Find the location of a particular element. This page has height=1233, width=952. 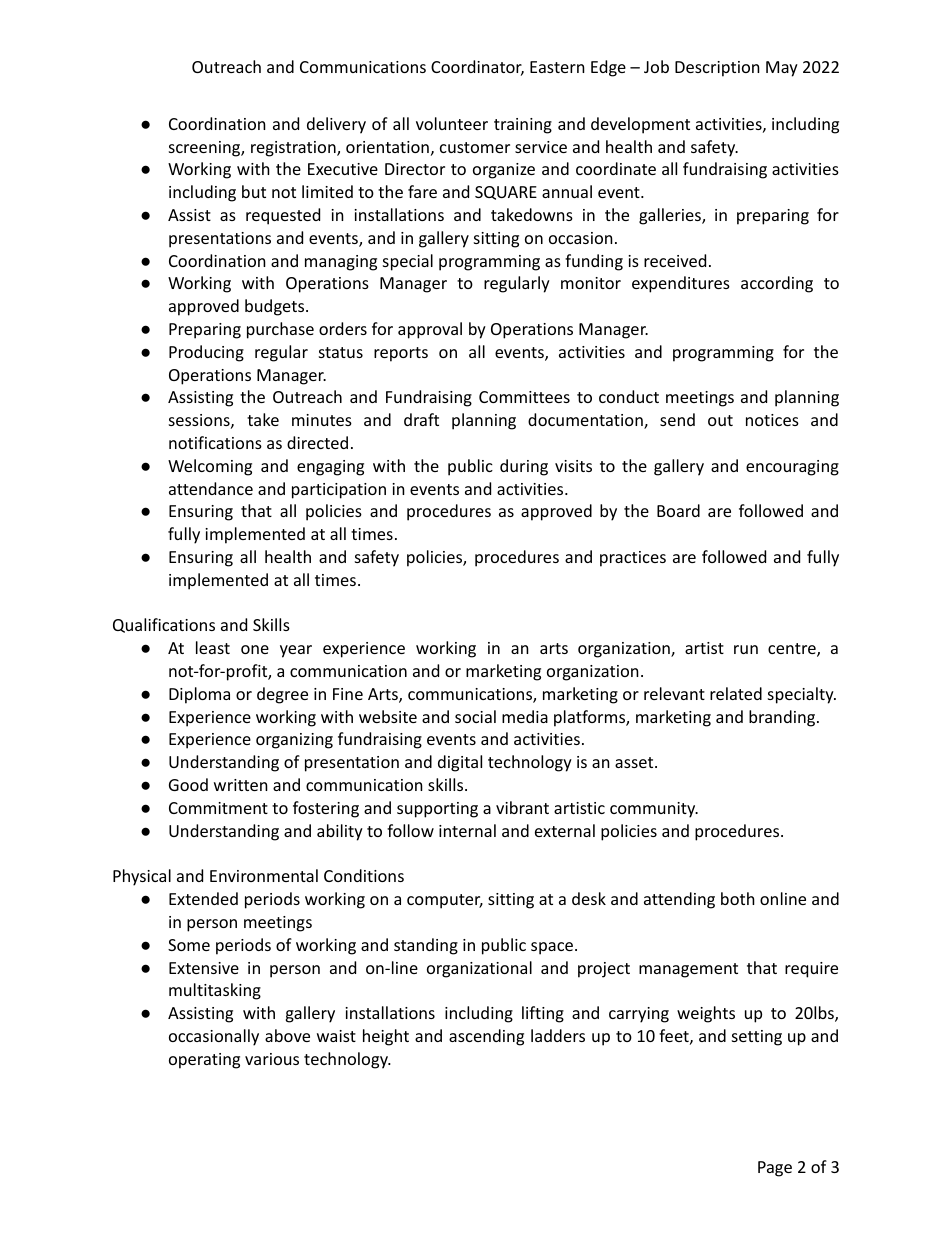

Description is located at coordinates (717, 69).
